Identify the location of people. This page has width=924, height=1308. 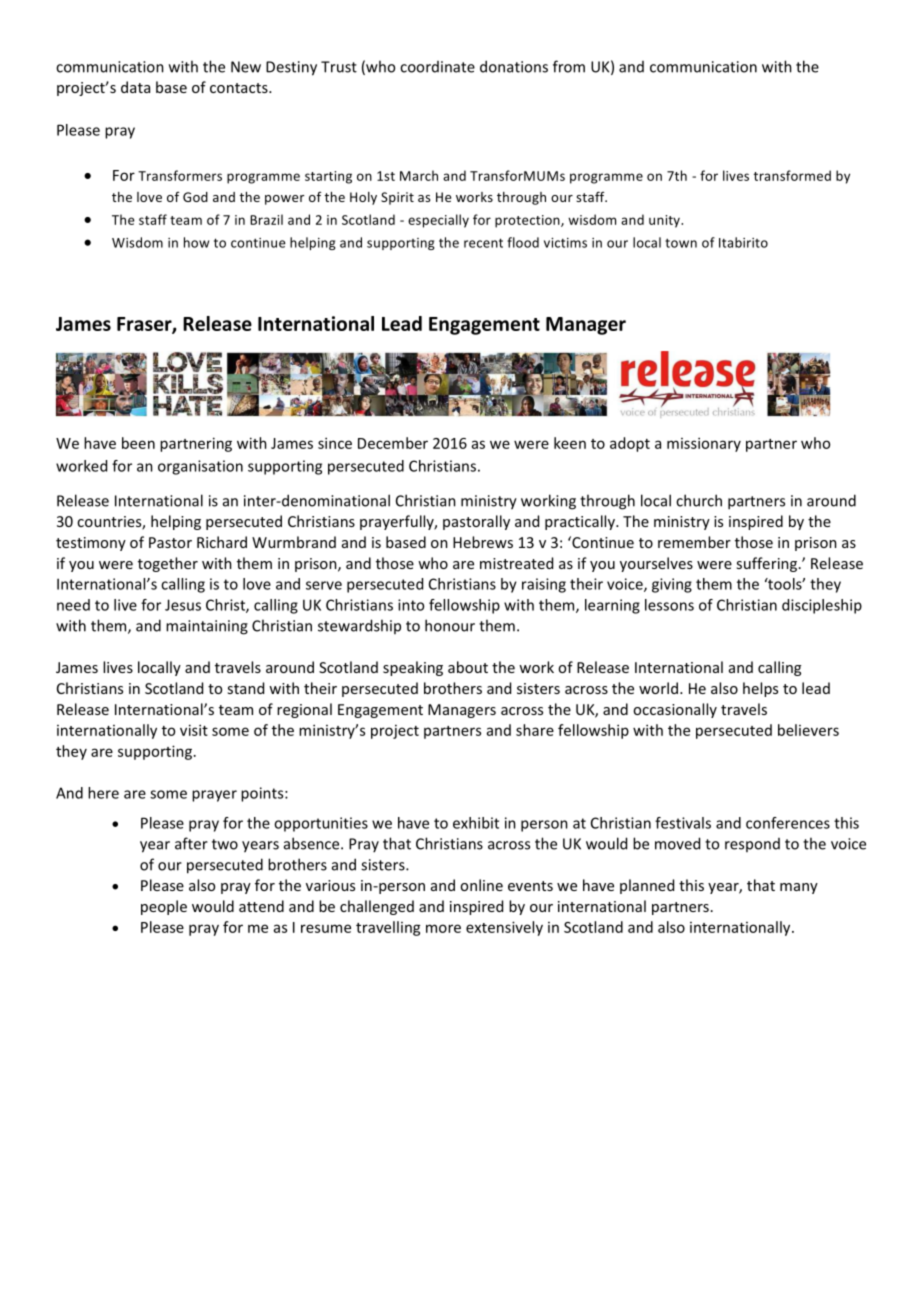
(164, 907).
